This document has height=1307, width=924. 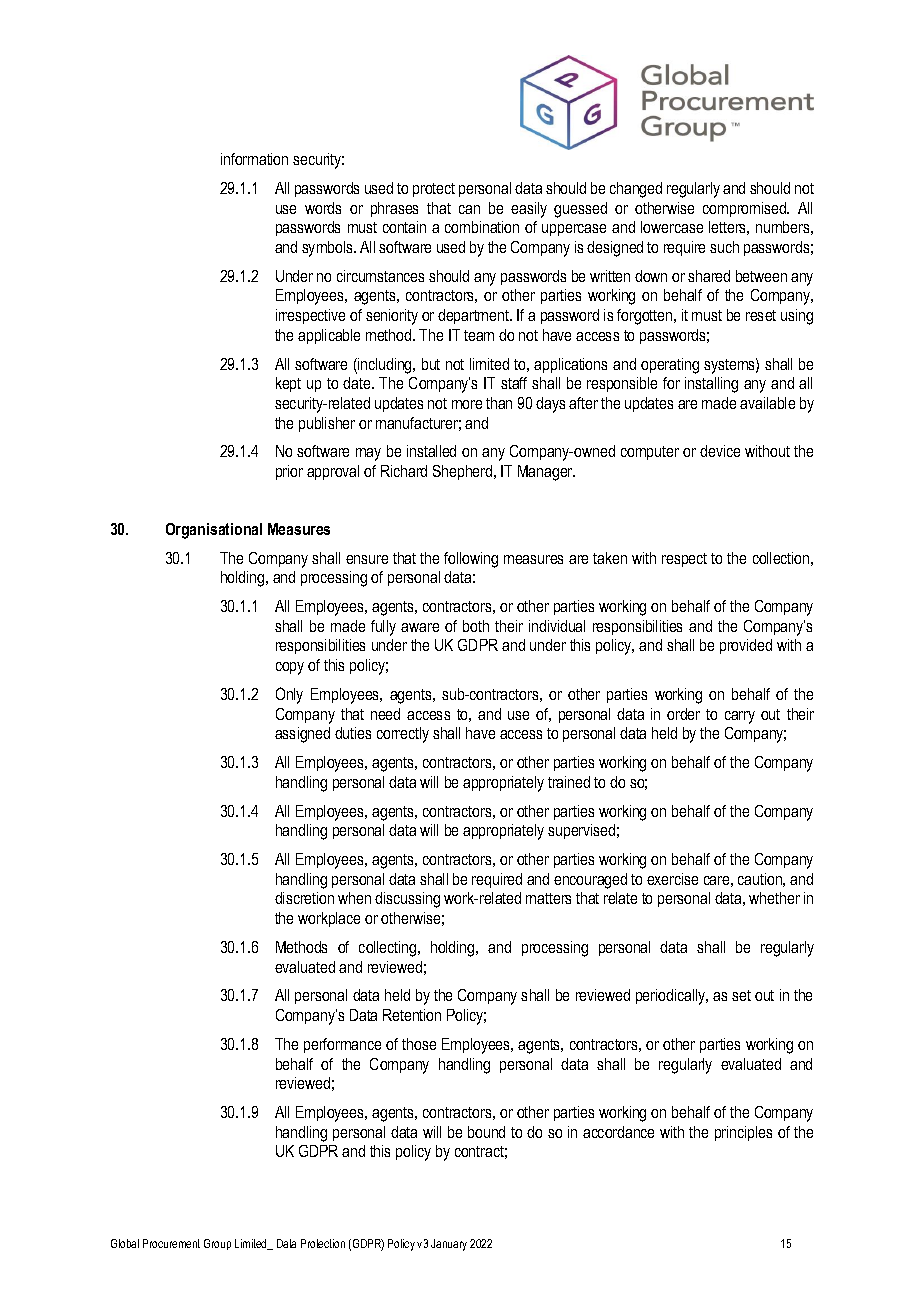 What do you see at coordinates (217, 1244) in the document?
I see `Group` at bounding box center [217, 1244].
